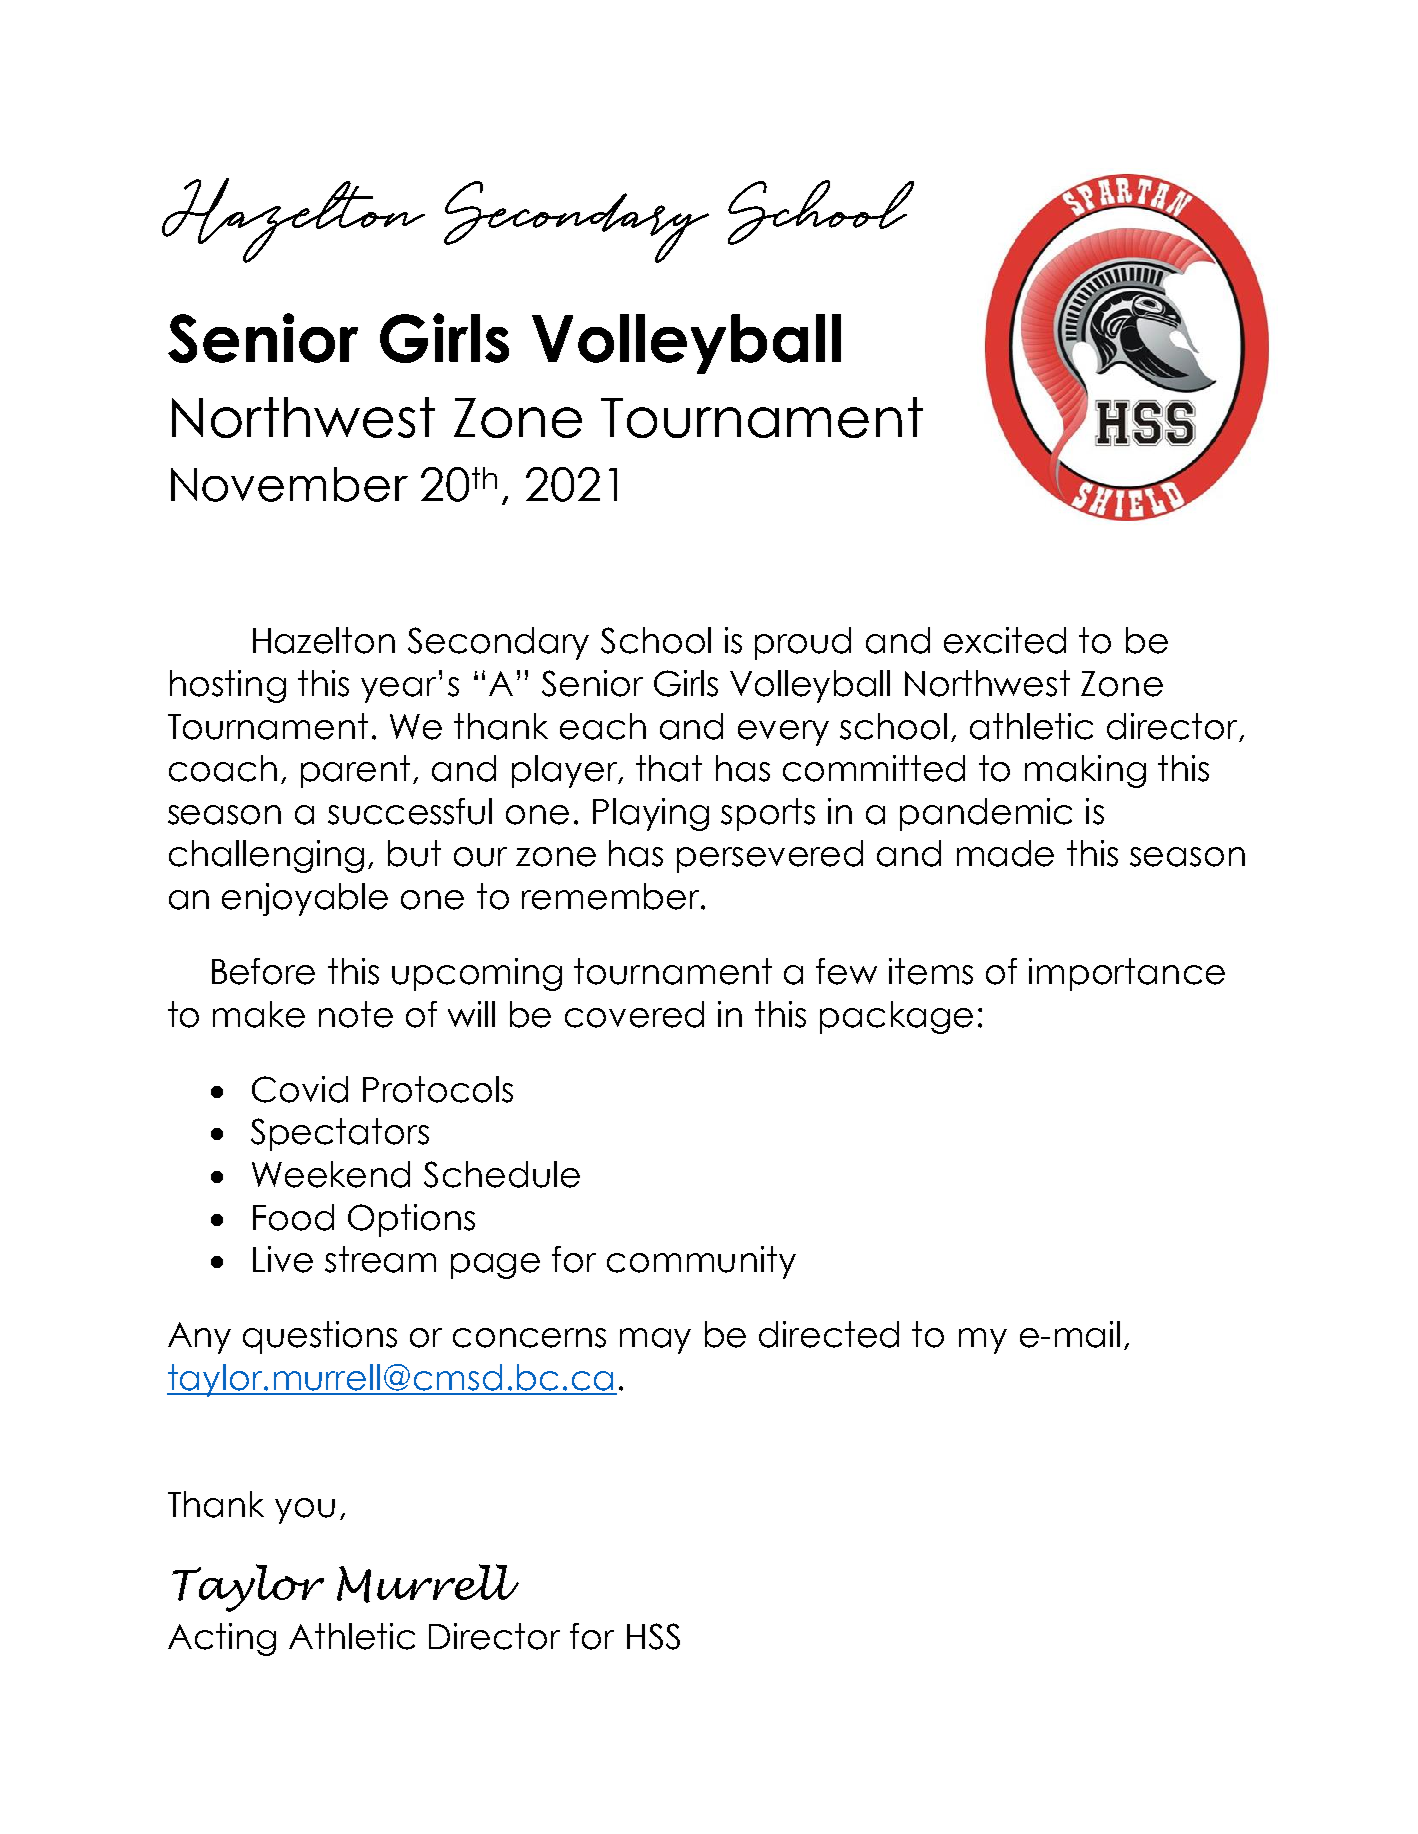 This screenshot has height=1834, width=1418. I want to click on proud, so click(803, 643).
